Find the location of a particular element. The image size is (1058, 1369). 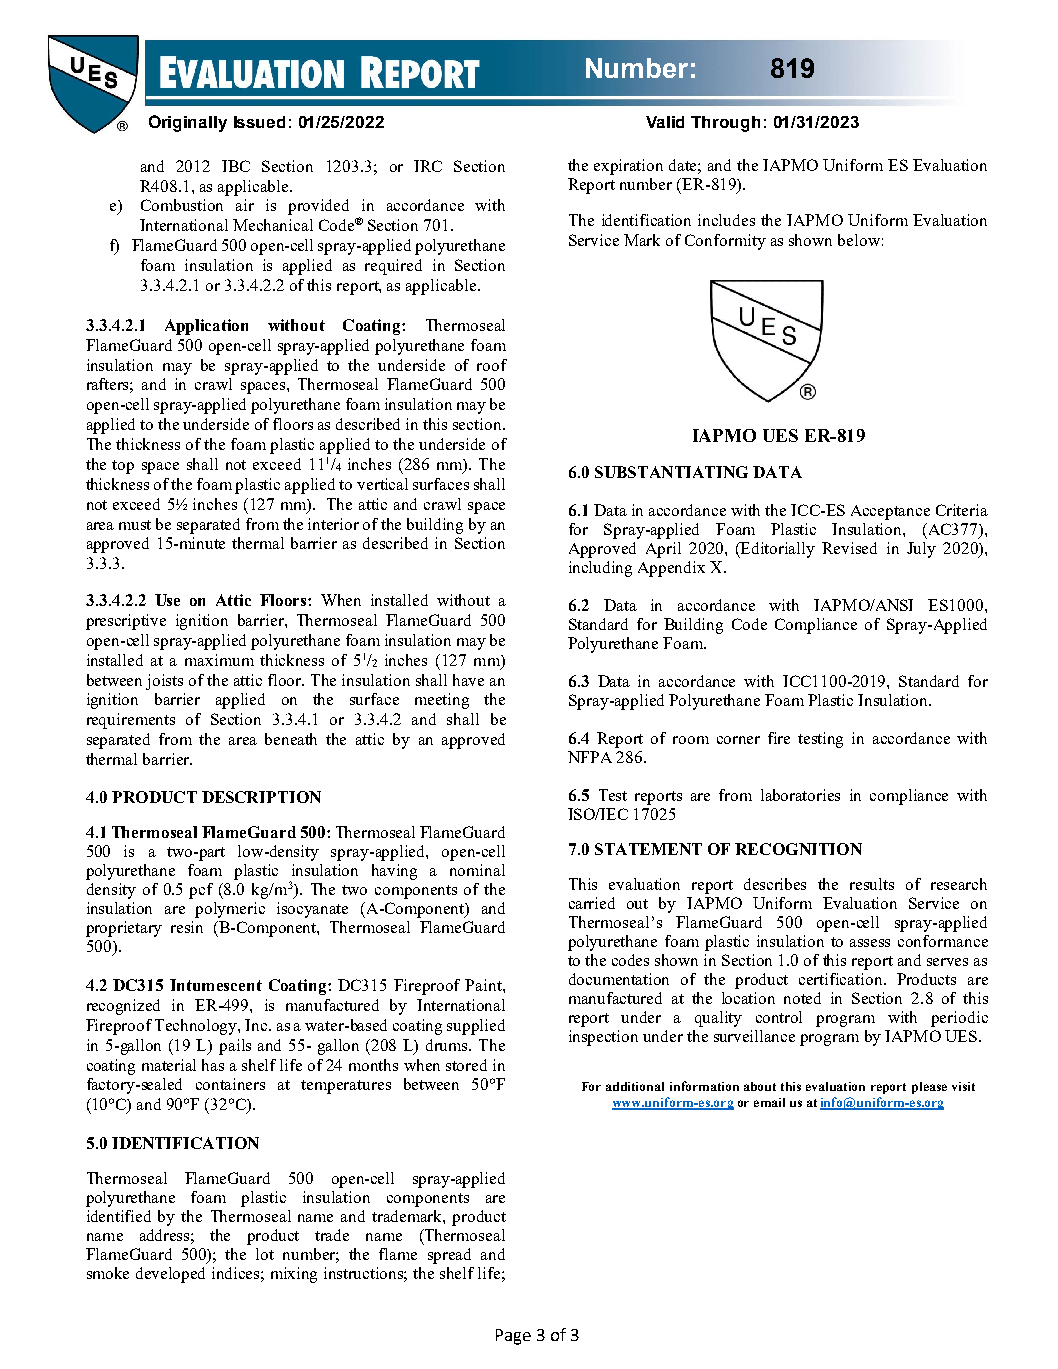

including is located at coordinates (600, 569).
